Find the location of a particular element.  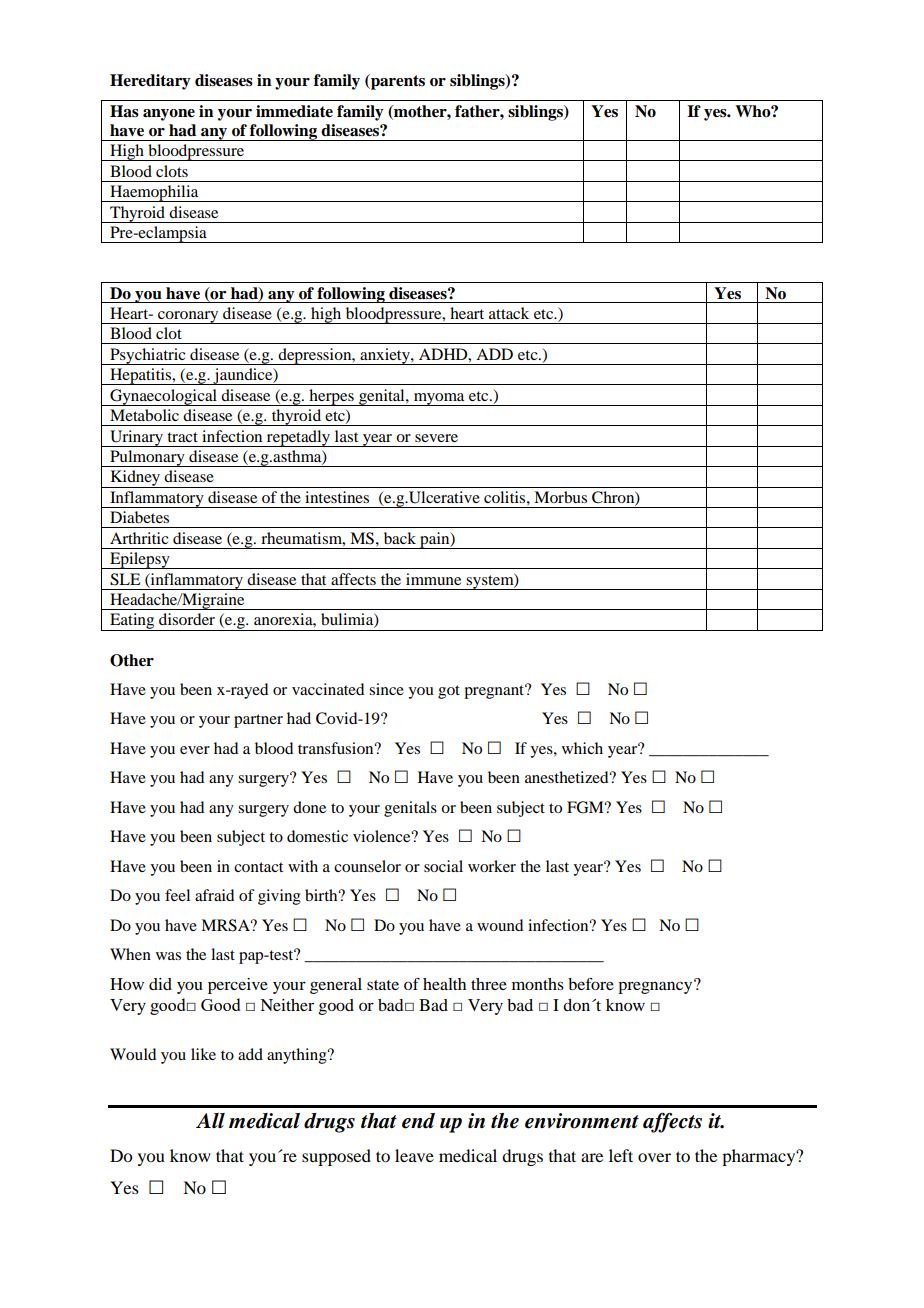

which is located at coordinates (582, 748).
